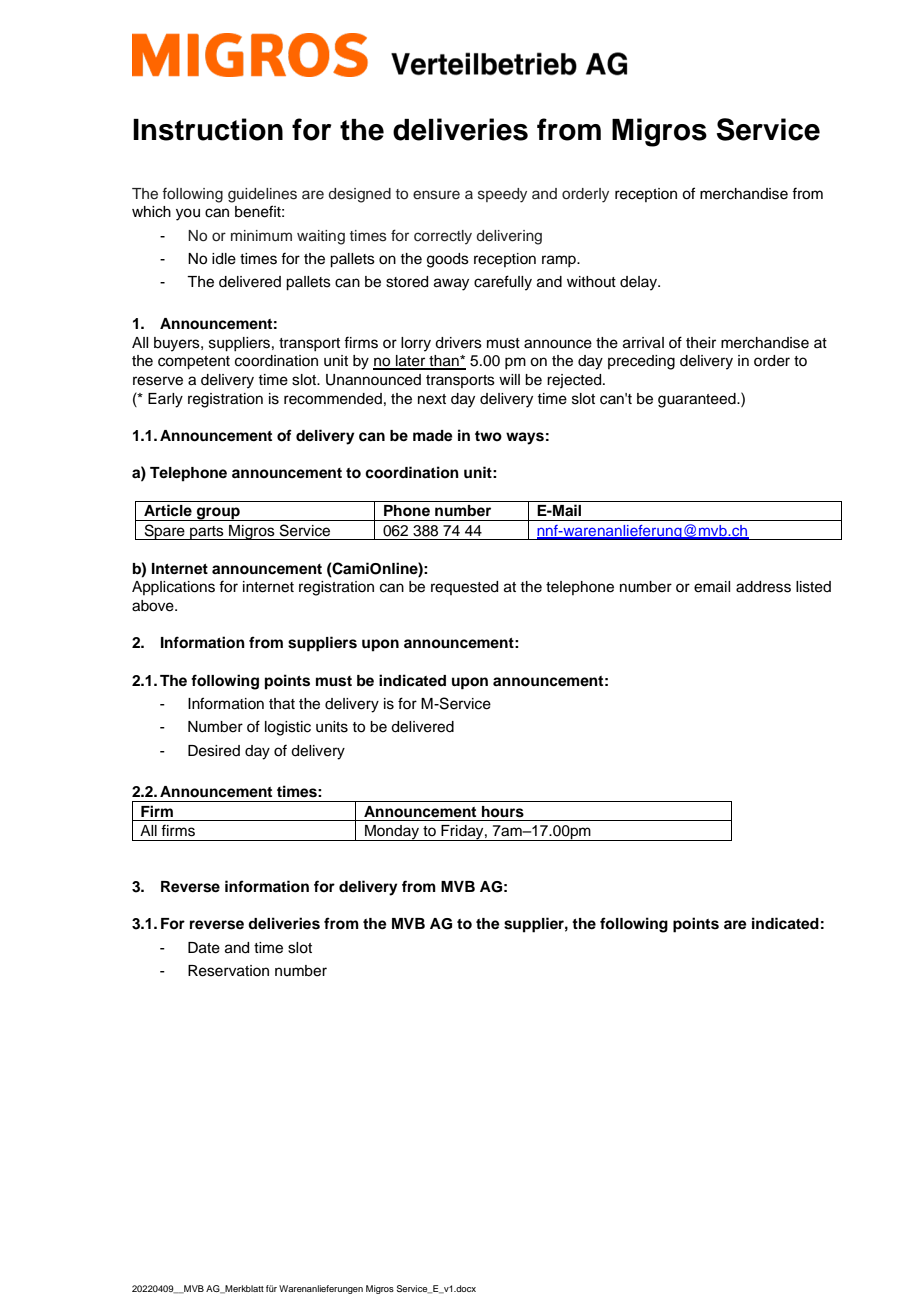 The image size is (924, 1308). What do you see at coordinates (204, 948) in the image?
I see `Date` at bounding box center [204, 948].
